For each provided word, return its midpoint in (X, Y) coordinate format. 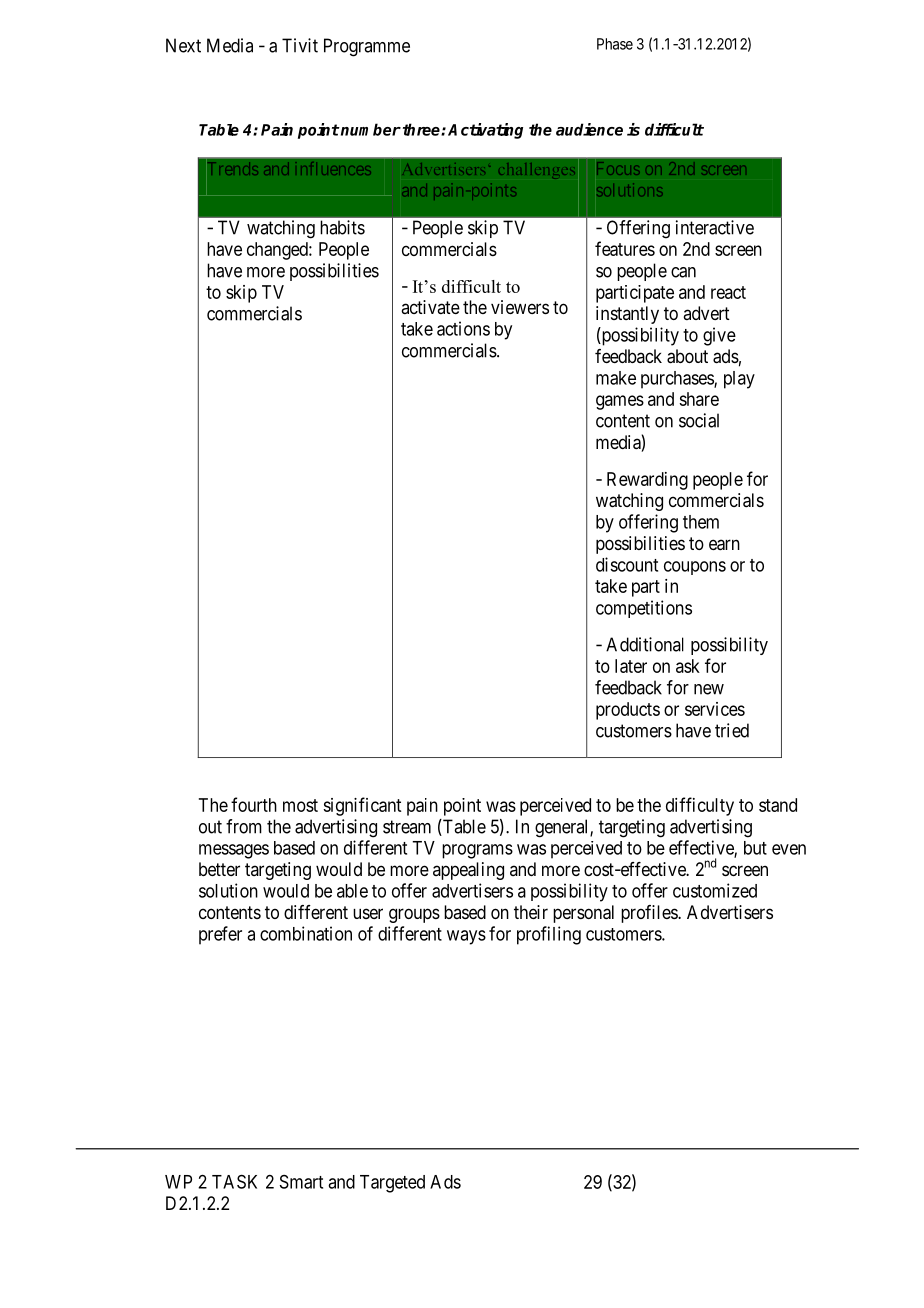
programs (477, 851)
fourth (254, 804)
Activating (485, 131)
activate (430, 307)
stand (778, 805)
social (699, 420)
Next (183, 45)
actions (463, 328)
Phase (615, 44)
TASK (234, 1181)
